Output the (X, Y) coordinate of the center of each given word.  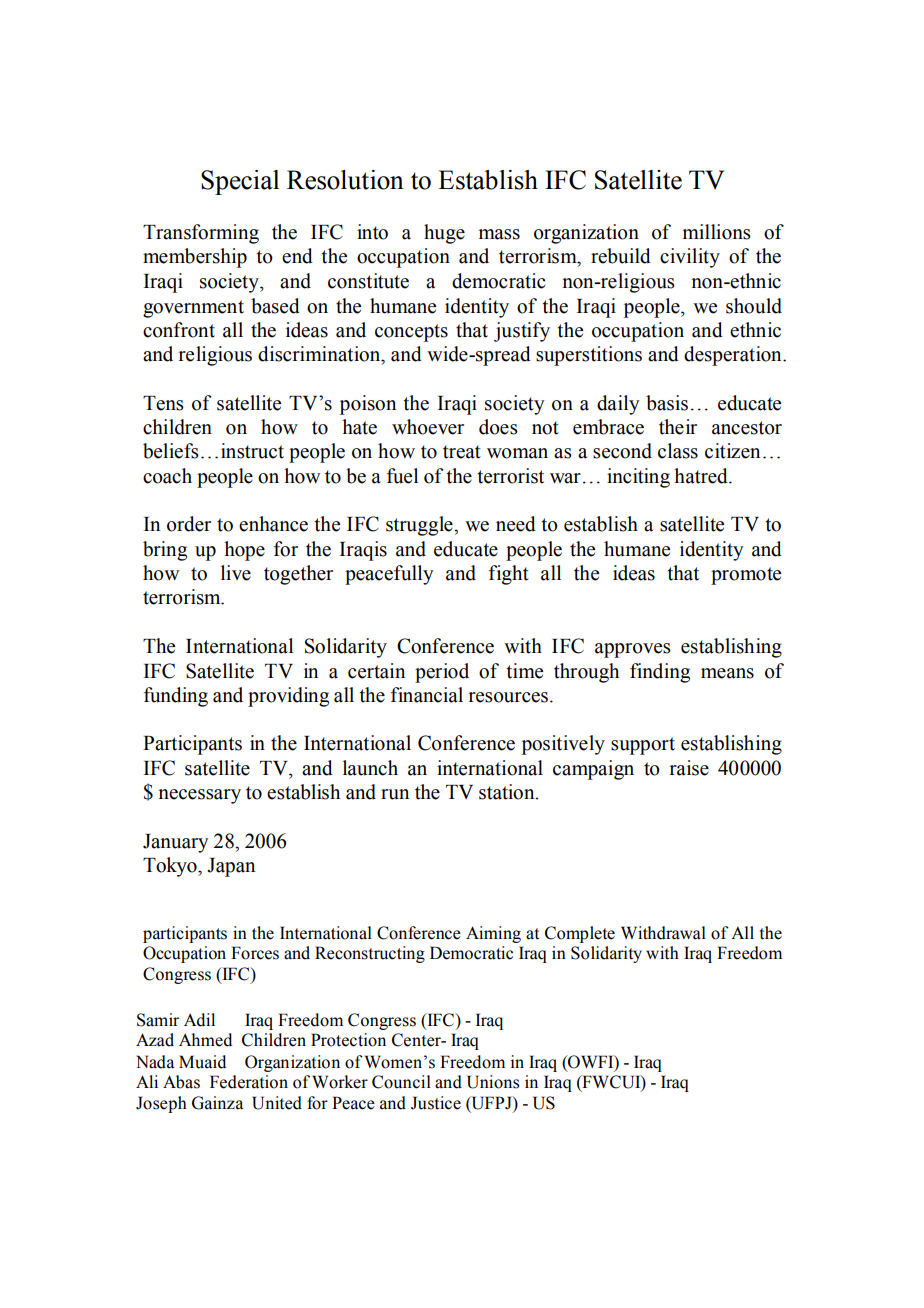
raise (689, 768)
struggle (420, 526)
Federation (249, 1082)
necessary (199, 796)
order (189, 524)
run (395, 794)
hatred (702, 476)
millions (717, 232)
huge (444, 234)
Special (240, 182)
